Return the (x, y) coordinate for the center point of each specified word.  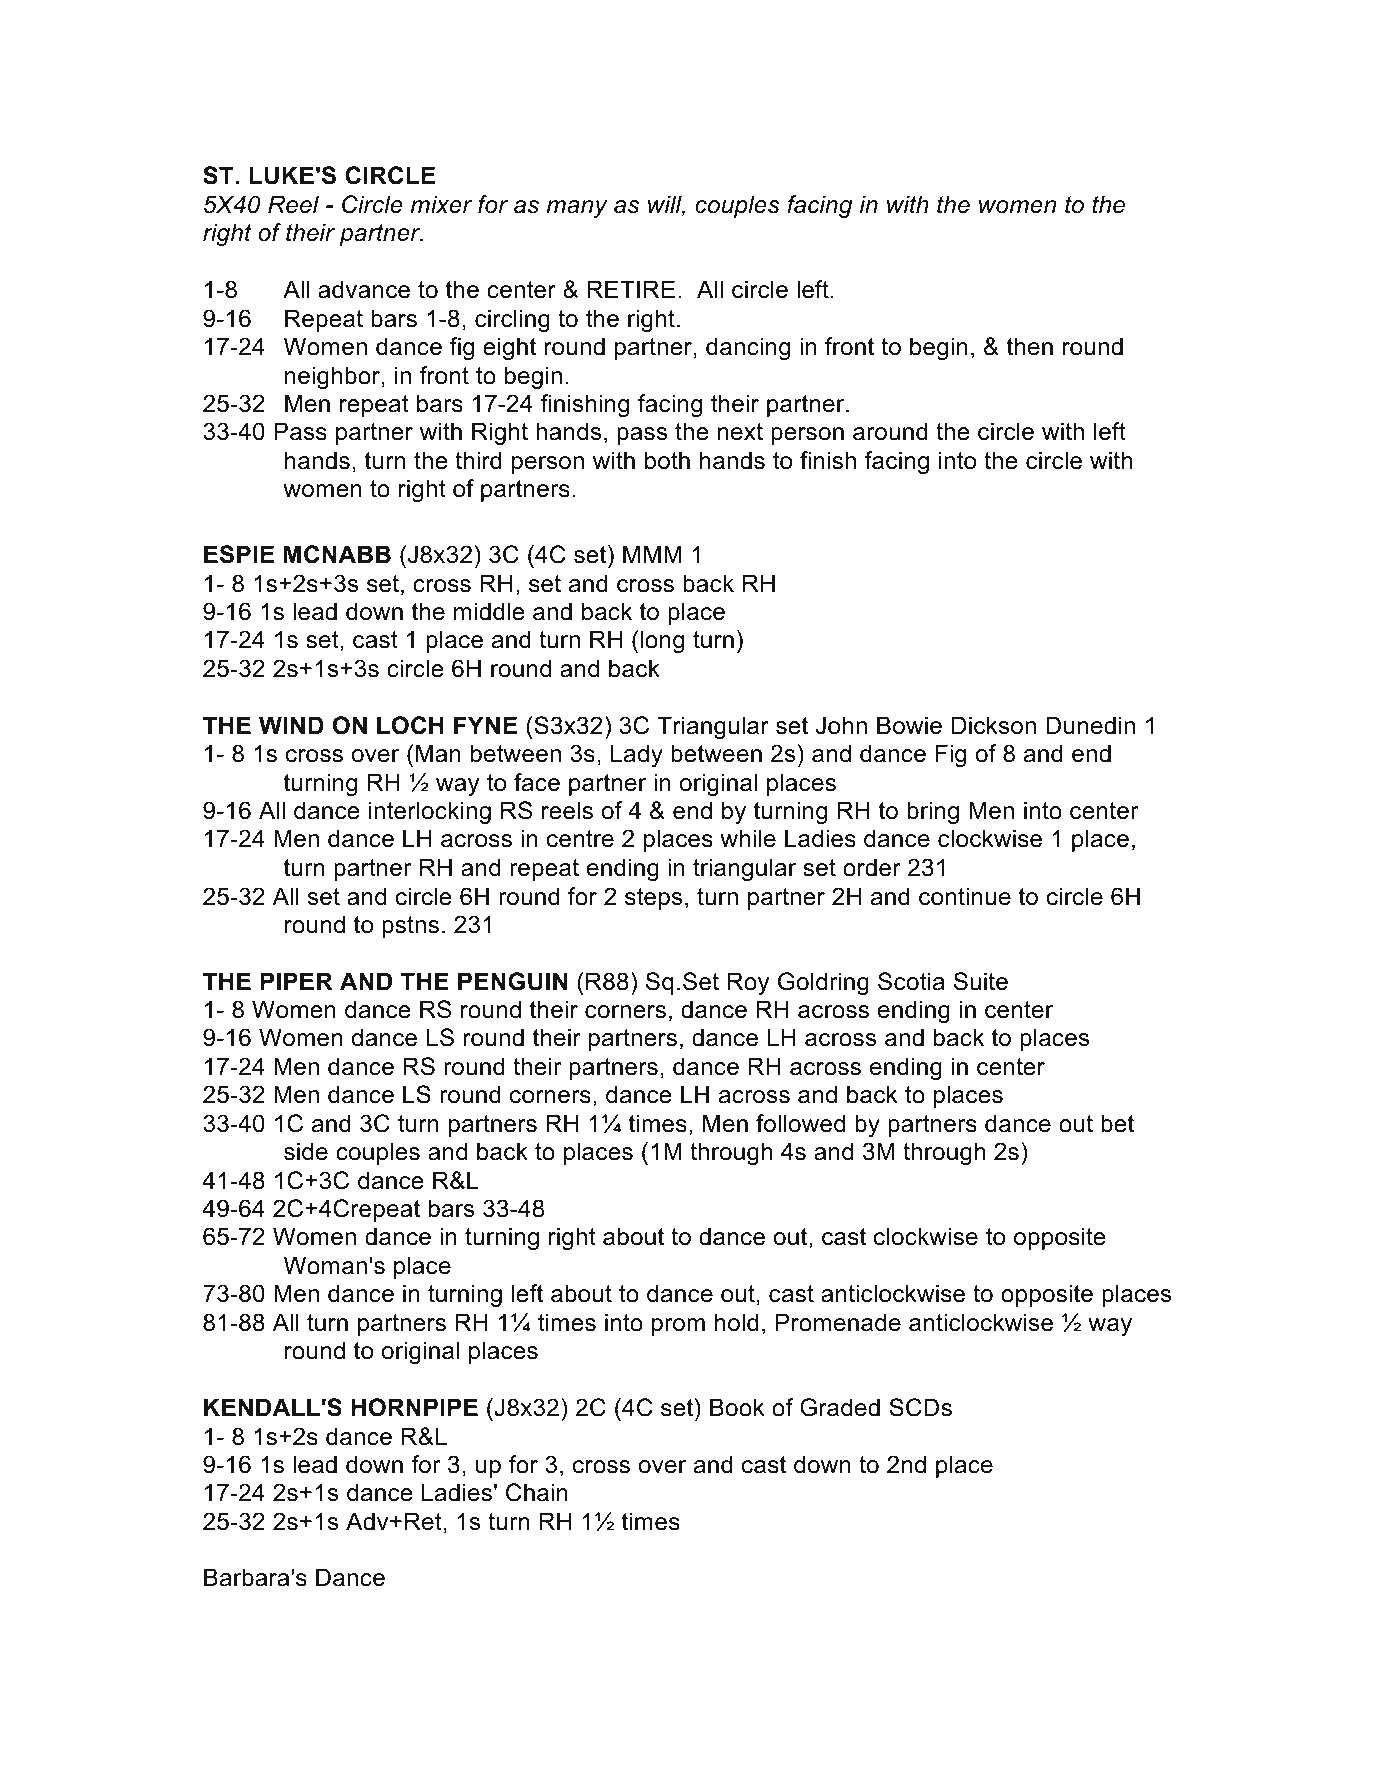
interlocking (430, 812)
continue (965, 896)
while (748, 838)
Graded (840, 1407)
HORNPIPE (414, 1407)
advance (364, 289)
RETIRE (631, 289)
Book (737, 1407)
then (1030, 346)
